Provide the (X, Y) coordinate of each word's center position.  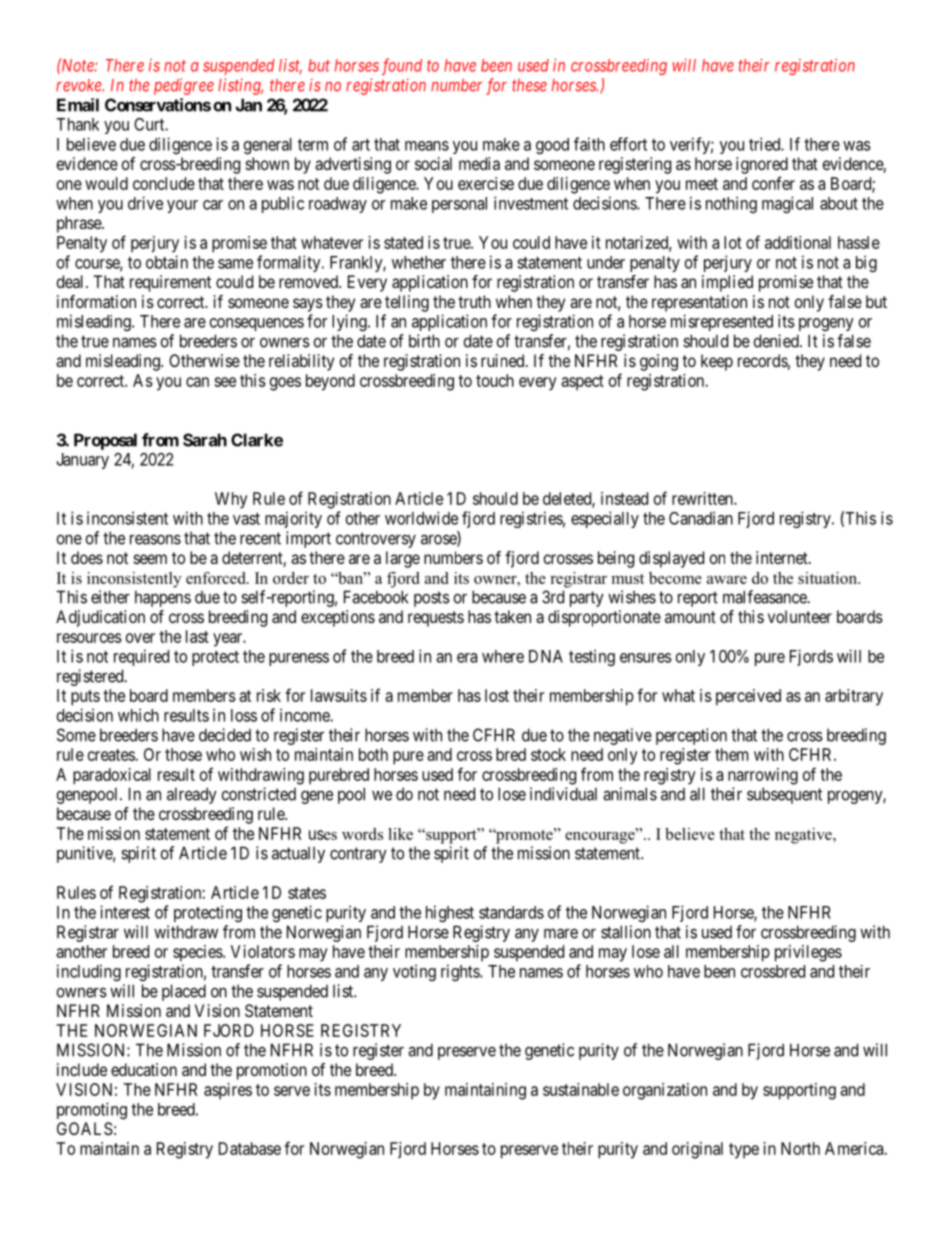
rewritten (703, 498)
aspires (228, 1091)
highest (450, 913)
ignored (762, 165)
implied (727, 283)
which (138, 715)
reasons (155, 539)
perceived (748, 697)
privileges (808, 953)
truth (474, 301)
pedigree (184, 86)
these (529, 85)
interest (125, 912)
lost (497, 695)
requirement (170, 283)
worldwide (421, 518)
